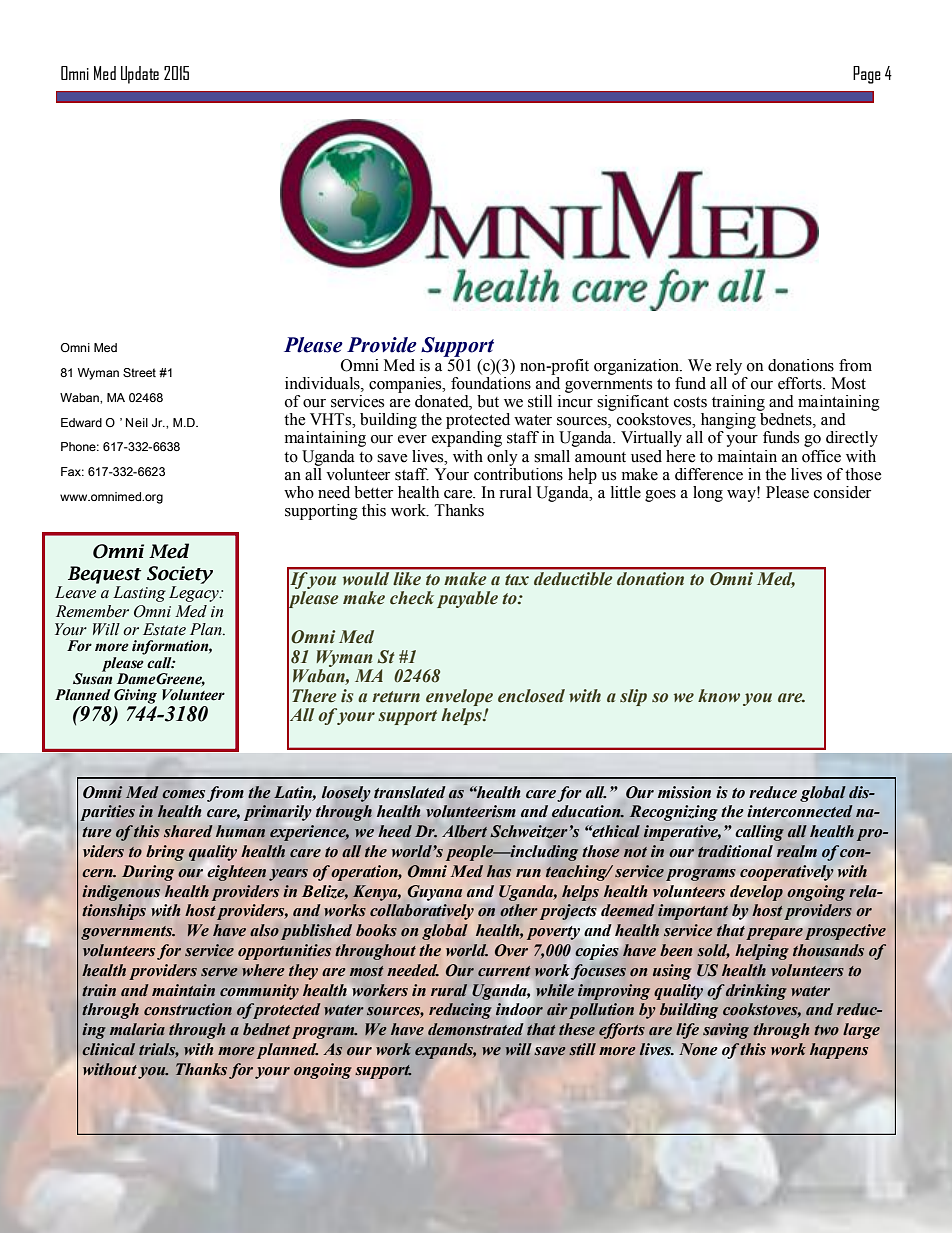 The width and height of the screenshot is (952, 1233). I want to click on construction, so click(188, 1009).
